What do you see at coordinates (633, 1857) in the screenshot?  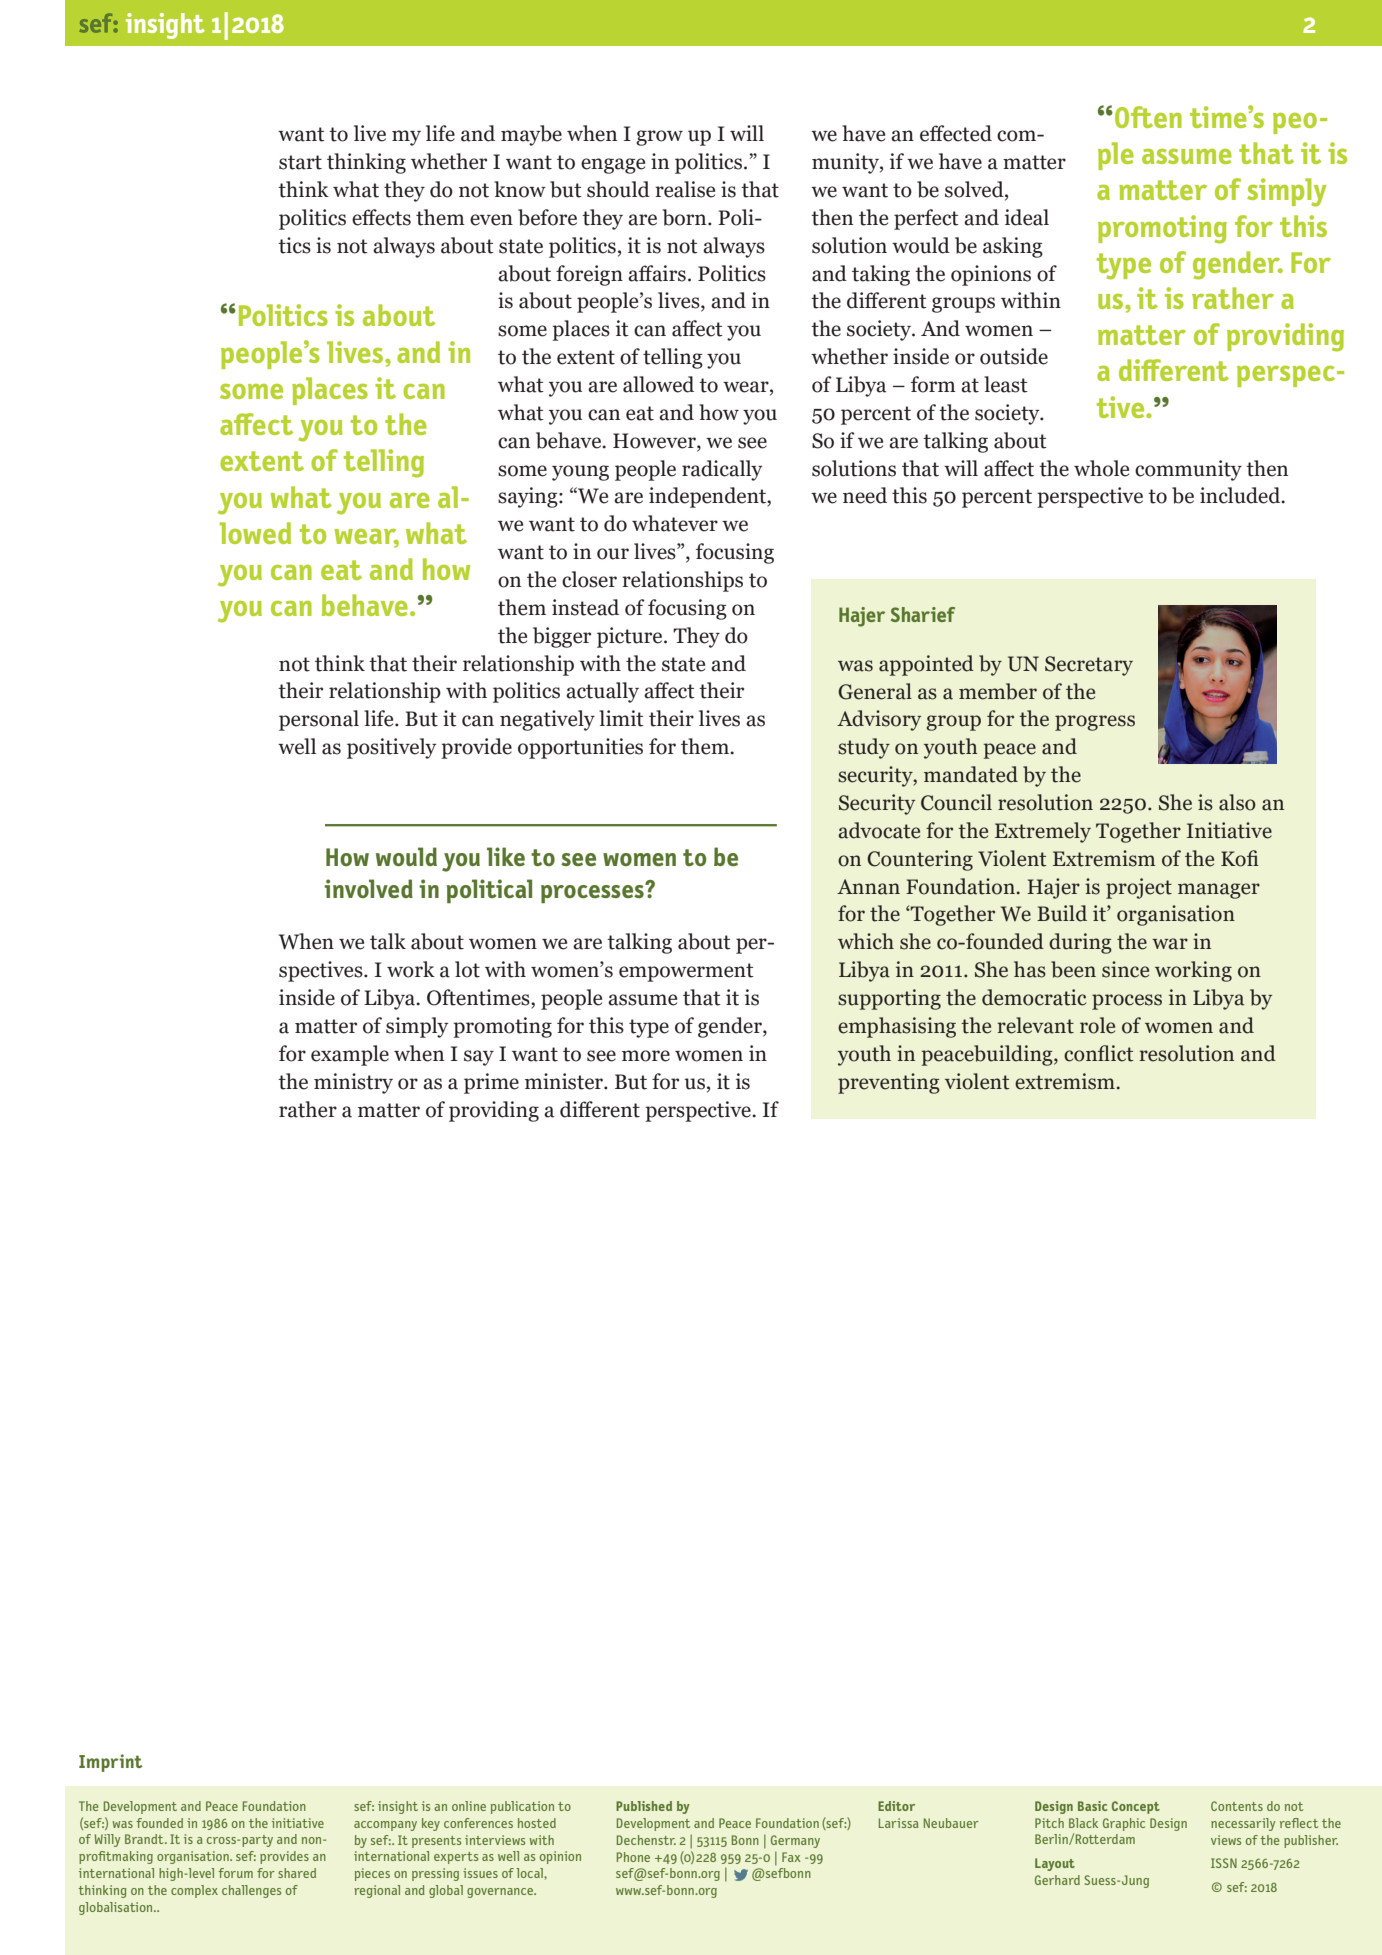 I see `Phone` at bounding box center [633, 1857].
